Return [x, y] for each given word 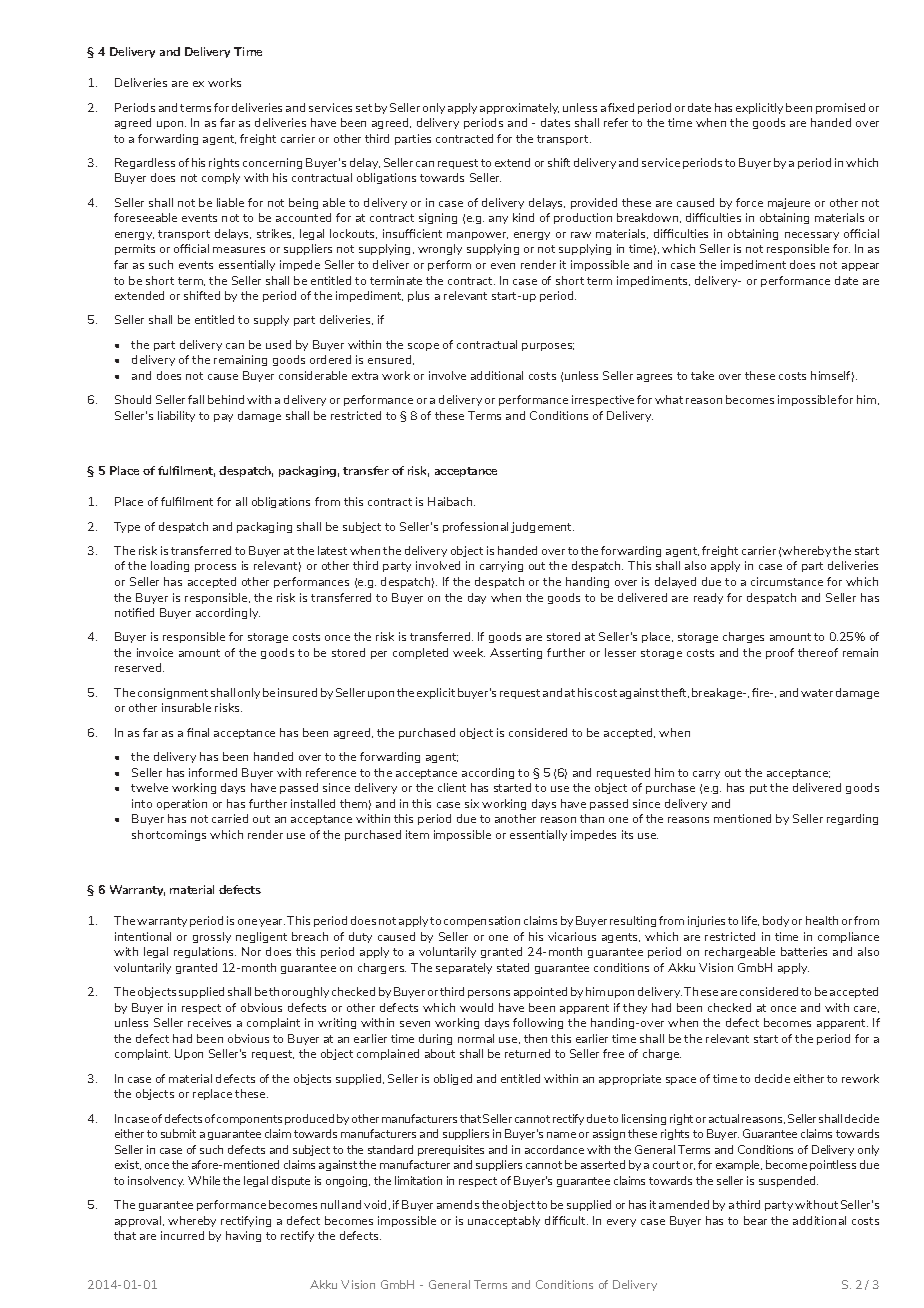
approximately [519, 108]
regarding [852, 819]
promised [840, 108]
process [215, 568]
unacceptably [504, 1221]
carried [230, 818]
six [472, 803]
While [204, 1180]
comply [221, 178]
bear [755, 1220]
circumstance [787, 581]
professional [475, 527]
